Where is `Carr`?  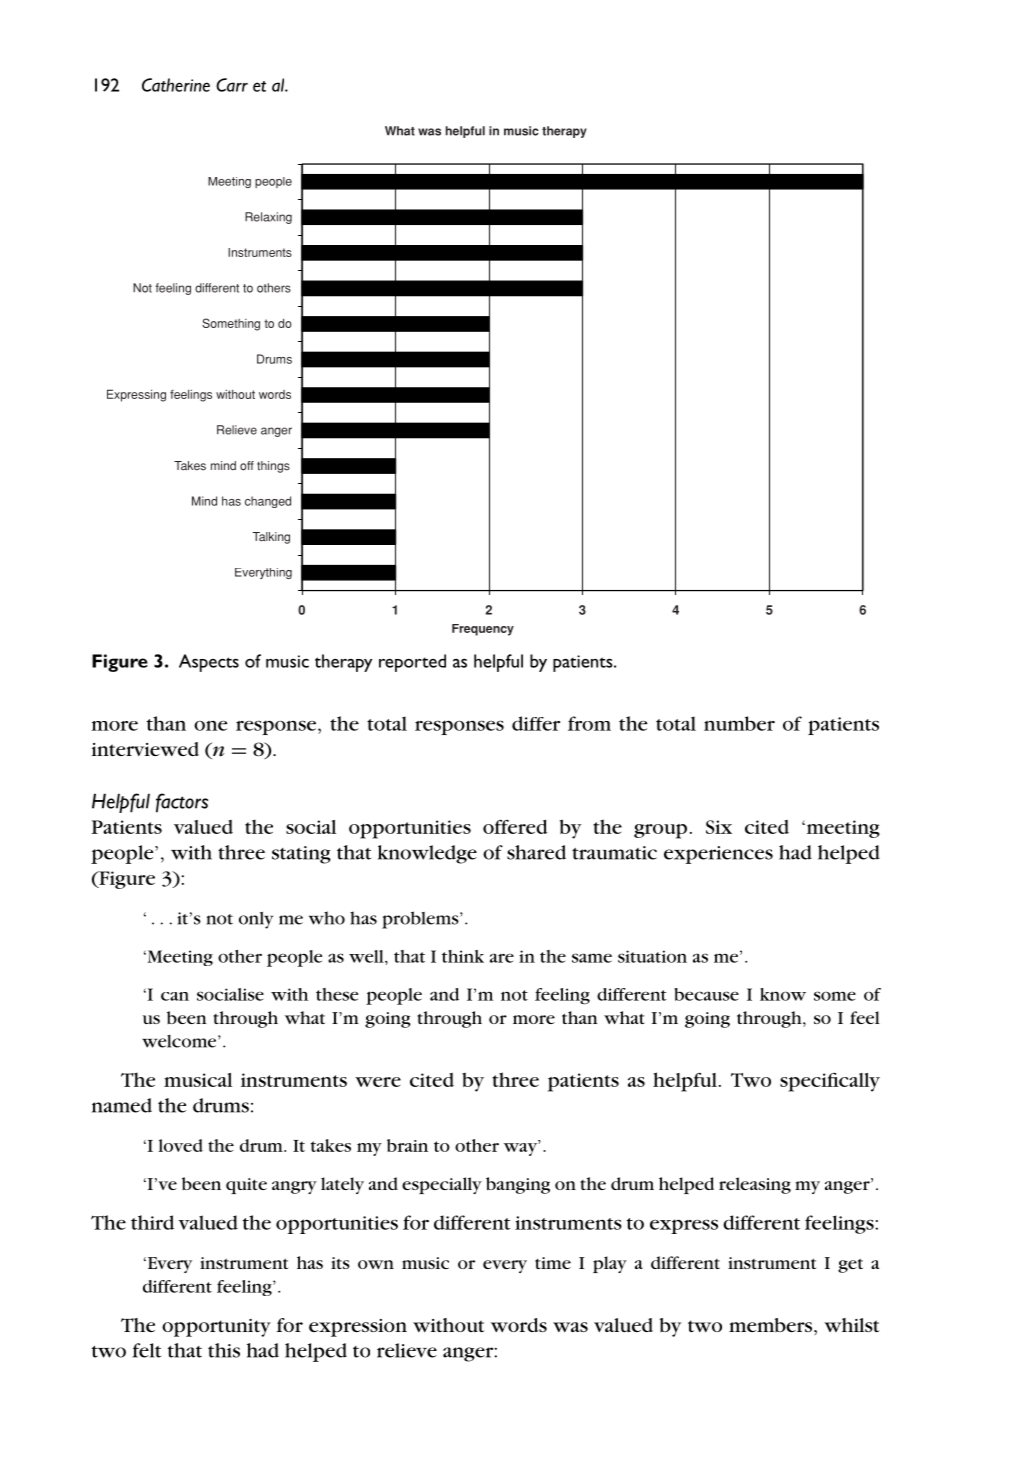
Carr is located at coordinates (232, 85).
